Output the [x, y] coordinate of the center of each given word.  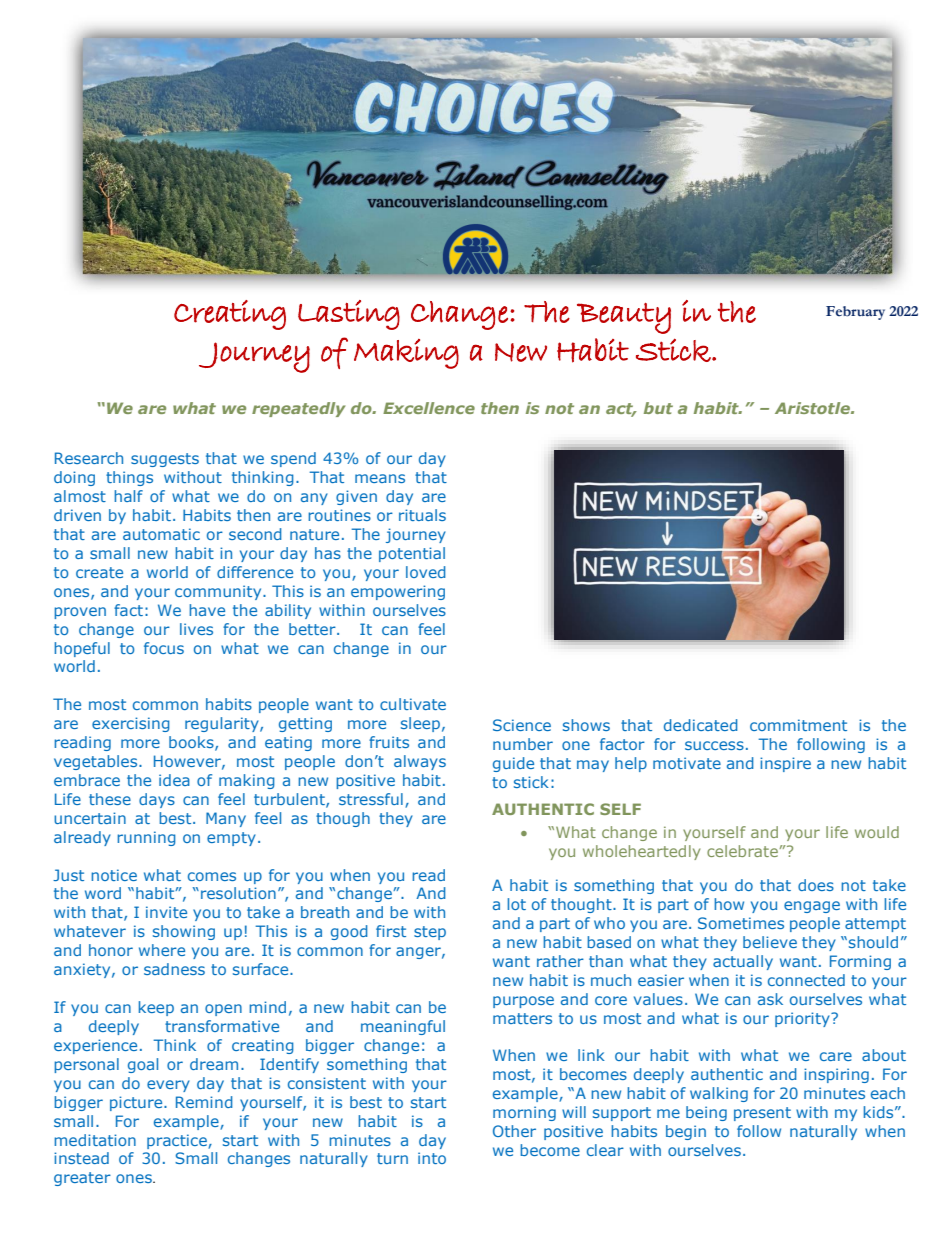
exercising [131, 724]
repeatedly [298, 409]
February [855, 313]
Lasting [349, 315]
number [523, 744]
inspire [785, 764]
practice [178, 1141]
